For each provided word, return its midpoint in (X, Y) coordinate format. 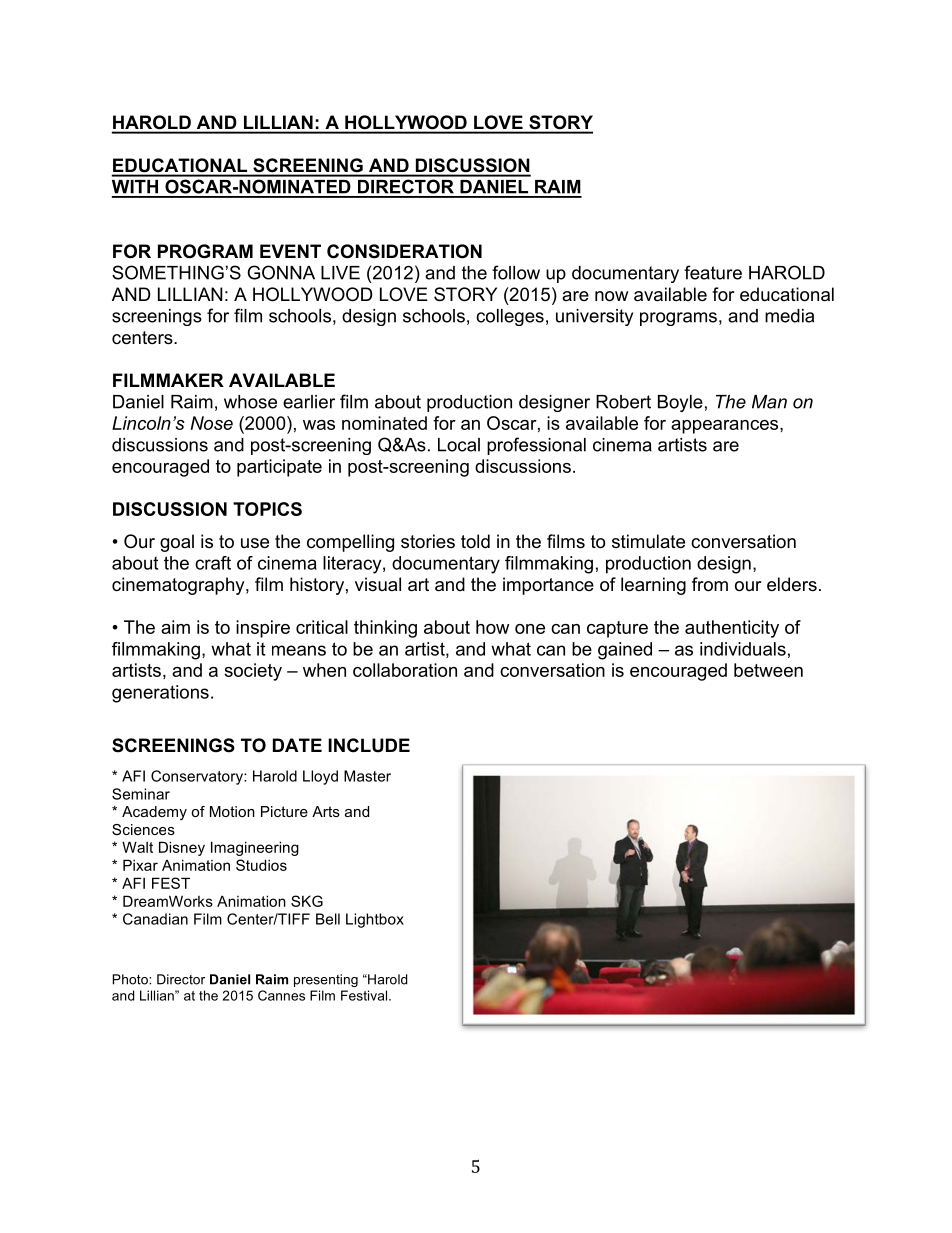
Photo (131, 979)
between (768, 670)
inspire (263, 629)
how (492, 627)
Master (367, 776)
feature (713, 272)
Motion (232, 811)
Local (459, 445)
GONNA (281, 272)
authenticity (732, 629)
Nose (211, 423)
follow (516, 272)
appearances (726, 427)
